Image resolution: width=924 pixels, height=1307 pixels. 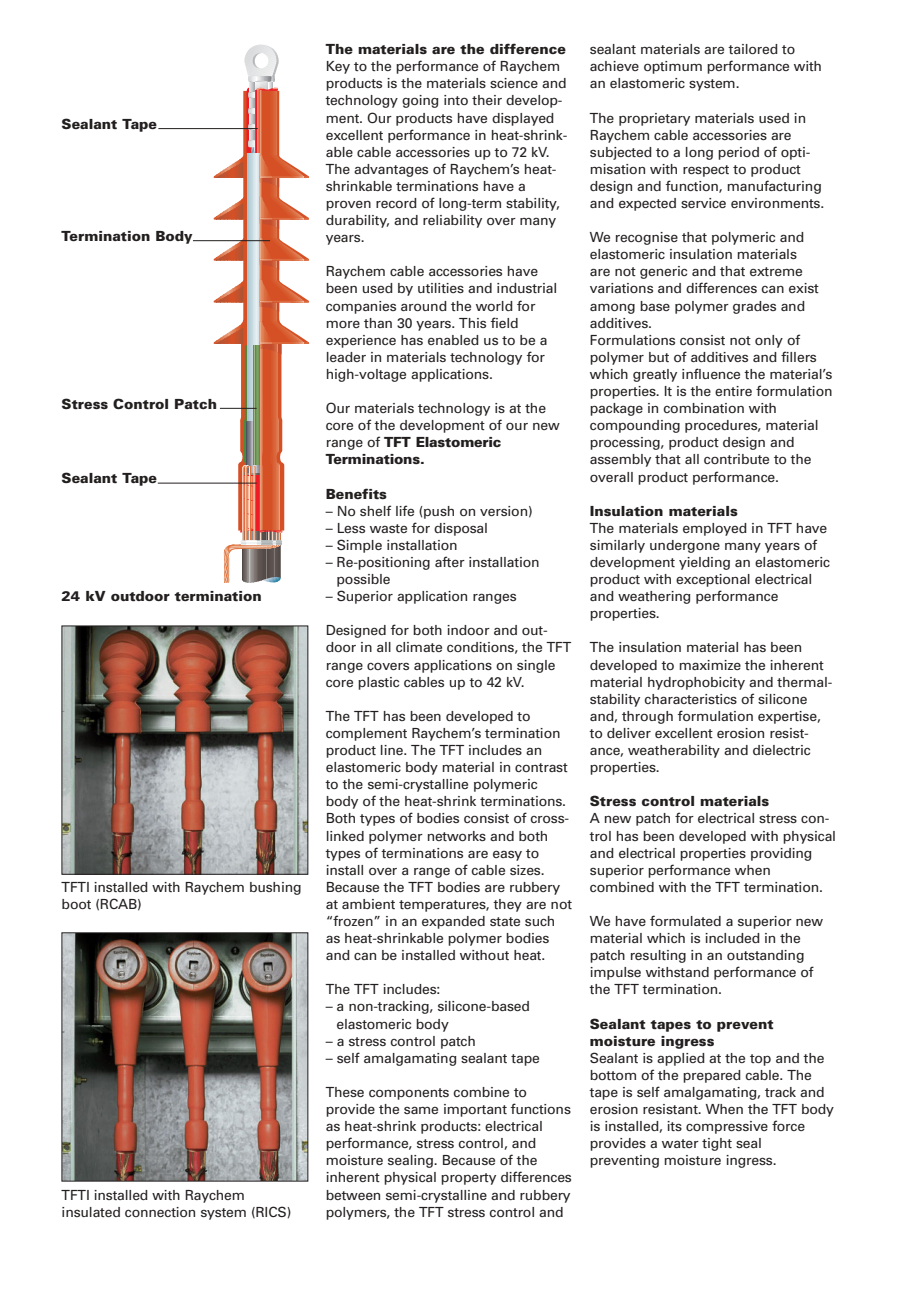 What do you see at coordinates (710, 665) in the page?
I see `maximize` at bounding box center [710, 665].
